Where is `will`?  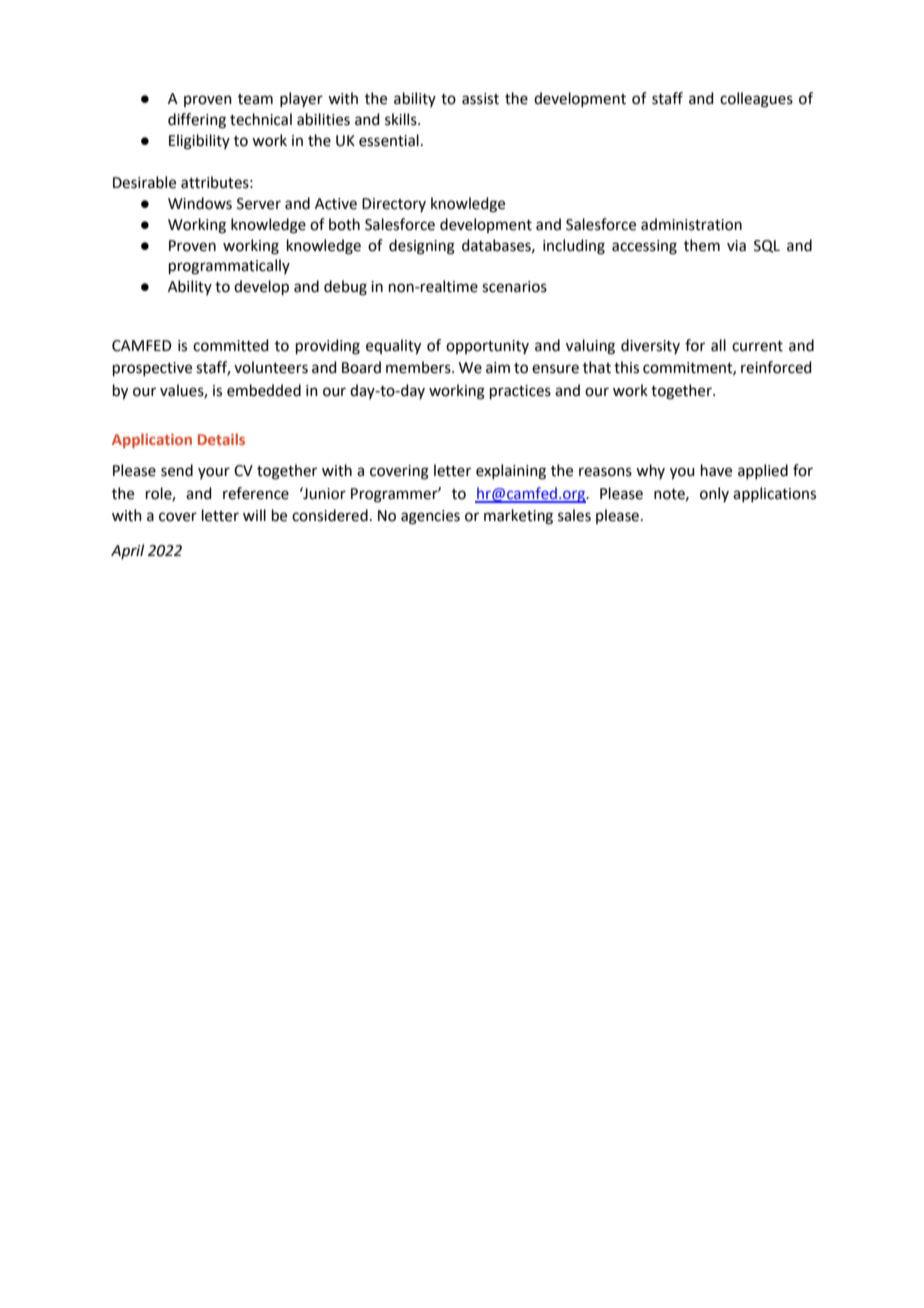 will is located at coordinates (254, 515).
